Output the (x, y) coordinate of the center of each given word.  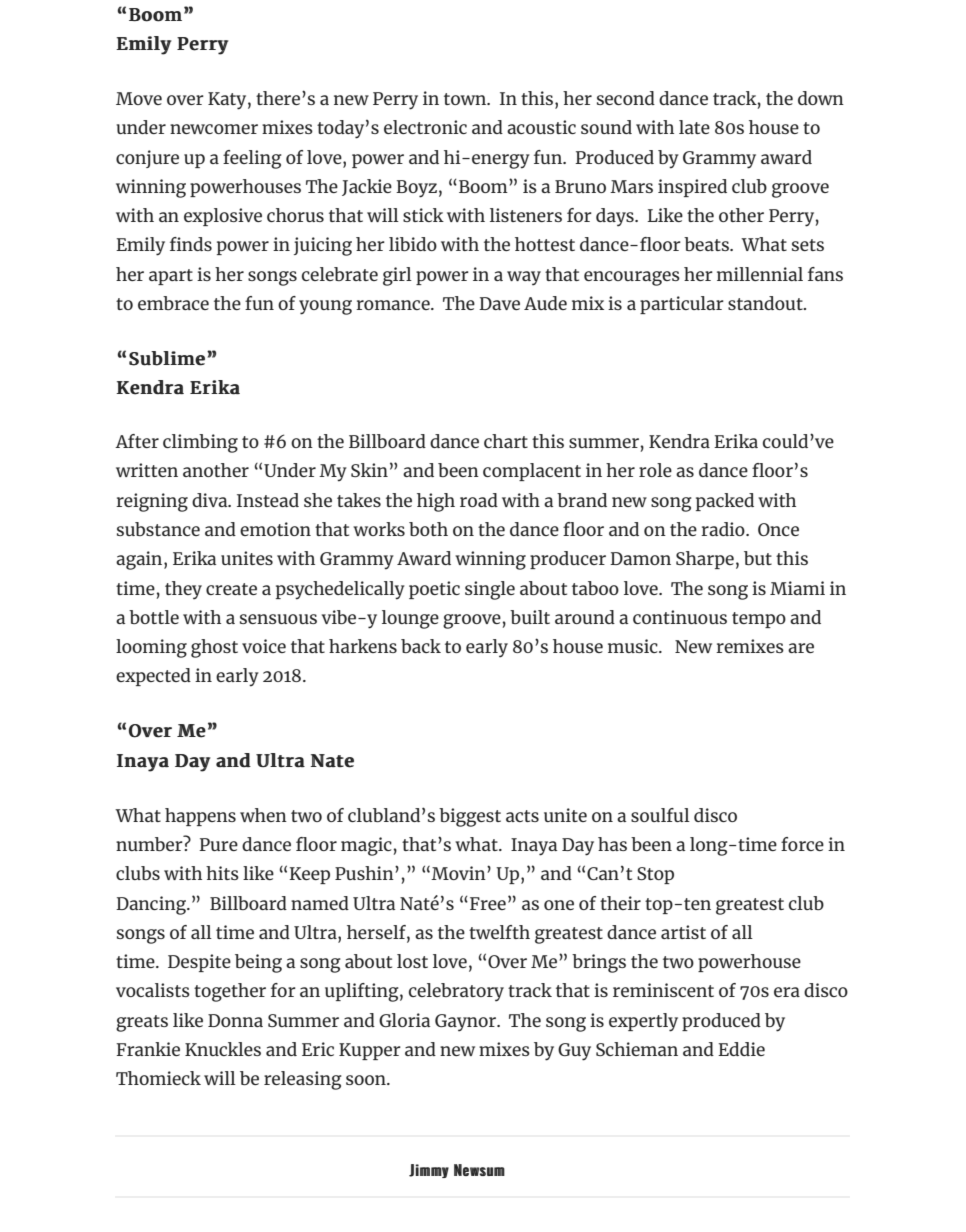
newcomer (214, 129)
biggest (470, 817)
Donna (235, 1020)
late (694, 127)
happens (200, 817)
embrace (173, 303)
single (490, 590)
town (466, 99)
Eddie (741, 1049)
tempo (759, 620)
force (802, 844)
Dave (499, 303)
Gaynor (466, 1023)
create (231, 589)
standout (766, 303)
